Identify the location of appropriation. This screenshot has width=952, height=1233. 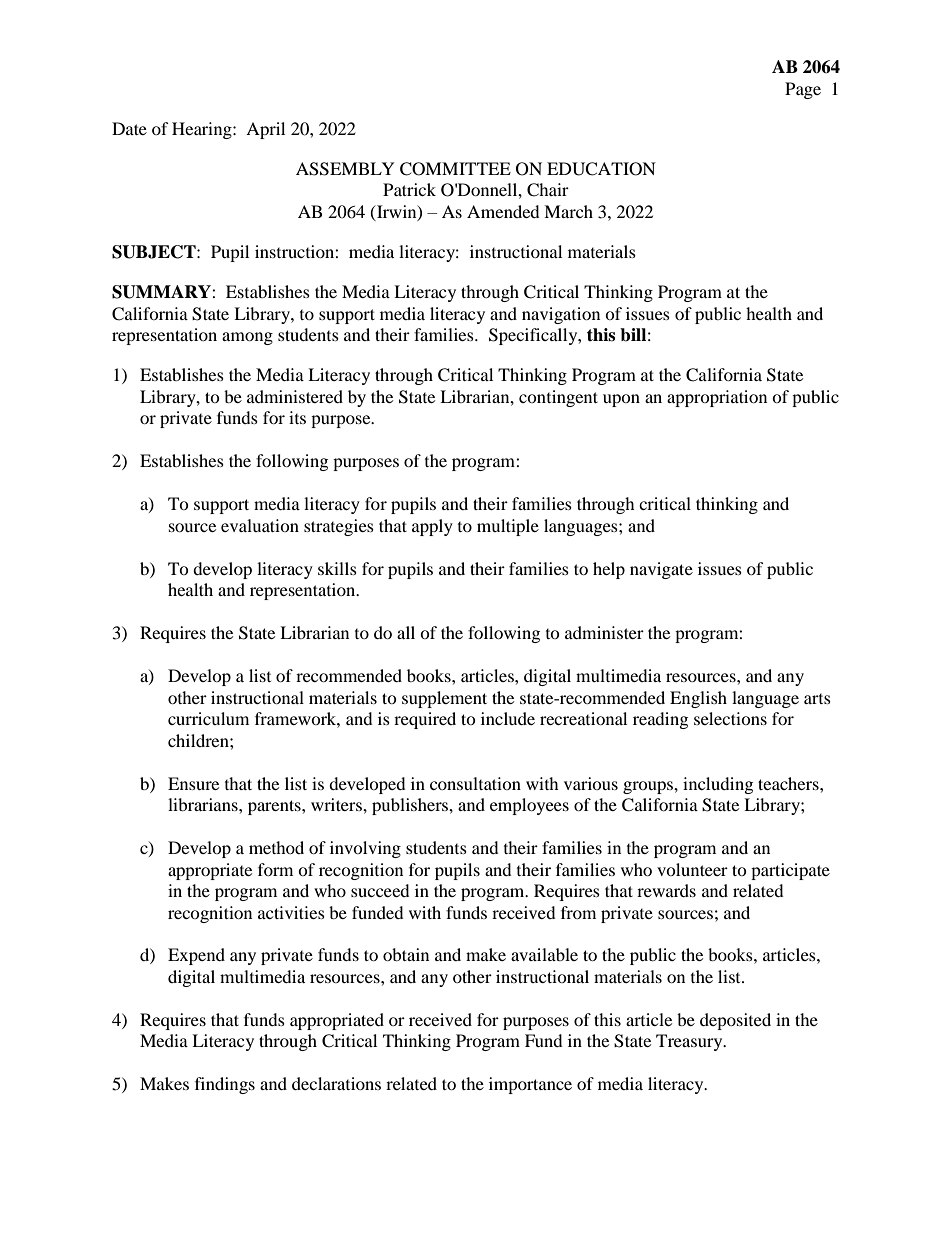
(717, 398).
